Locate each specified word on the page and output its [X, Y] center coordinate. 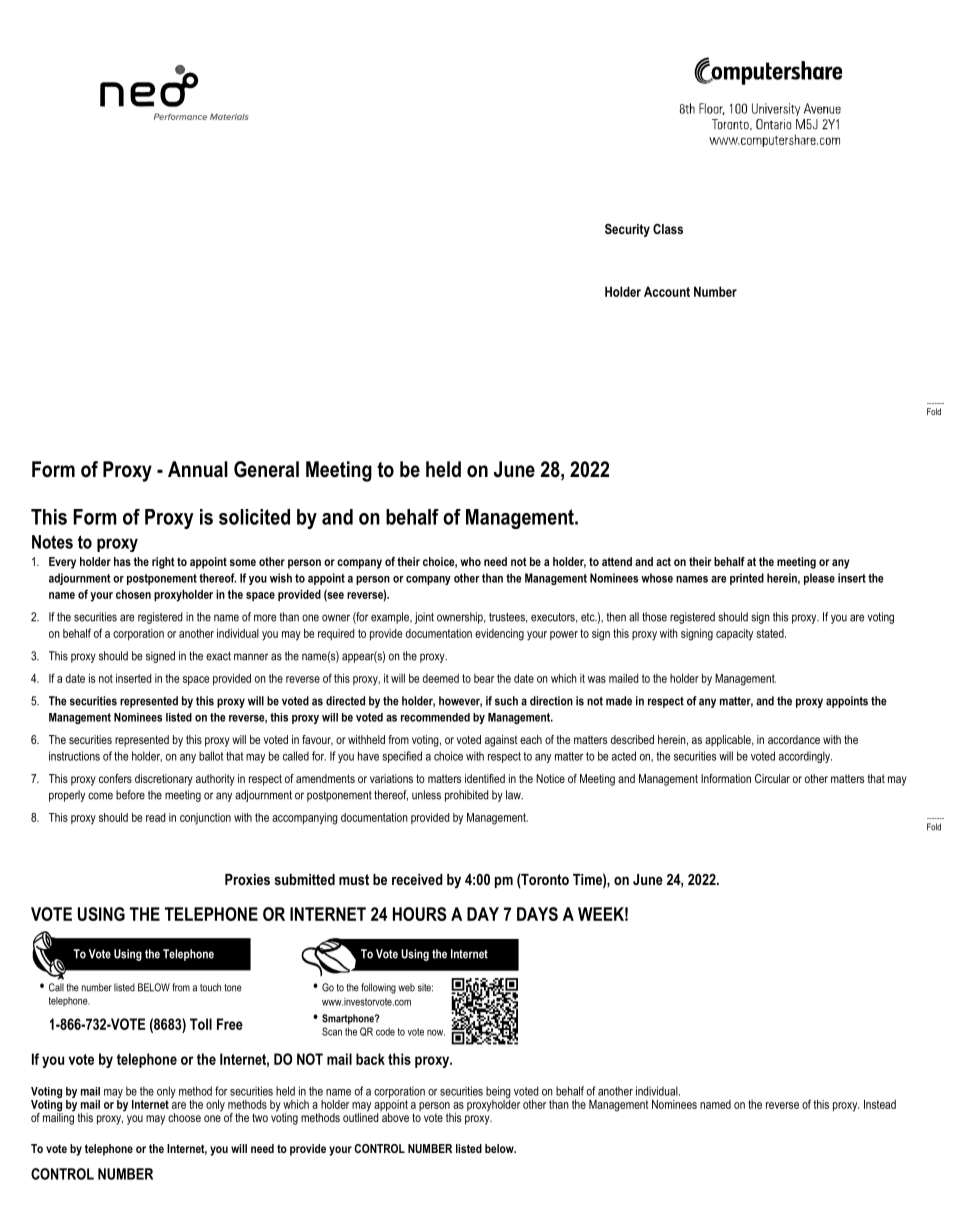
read [155, 817]
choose [184, 1117]
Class [668, 229]
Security [627, 230]
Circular [772, 778]
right [163, 563]
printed [747, 579]
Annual [198, 469]
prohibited [466, 796]
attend [617, 561]
